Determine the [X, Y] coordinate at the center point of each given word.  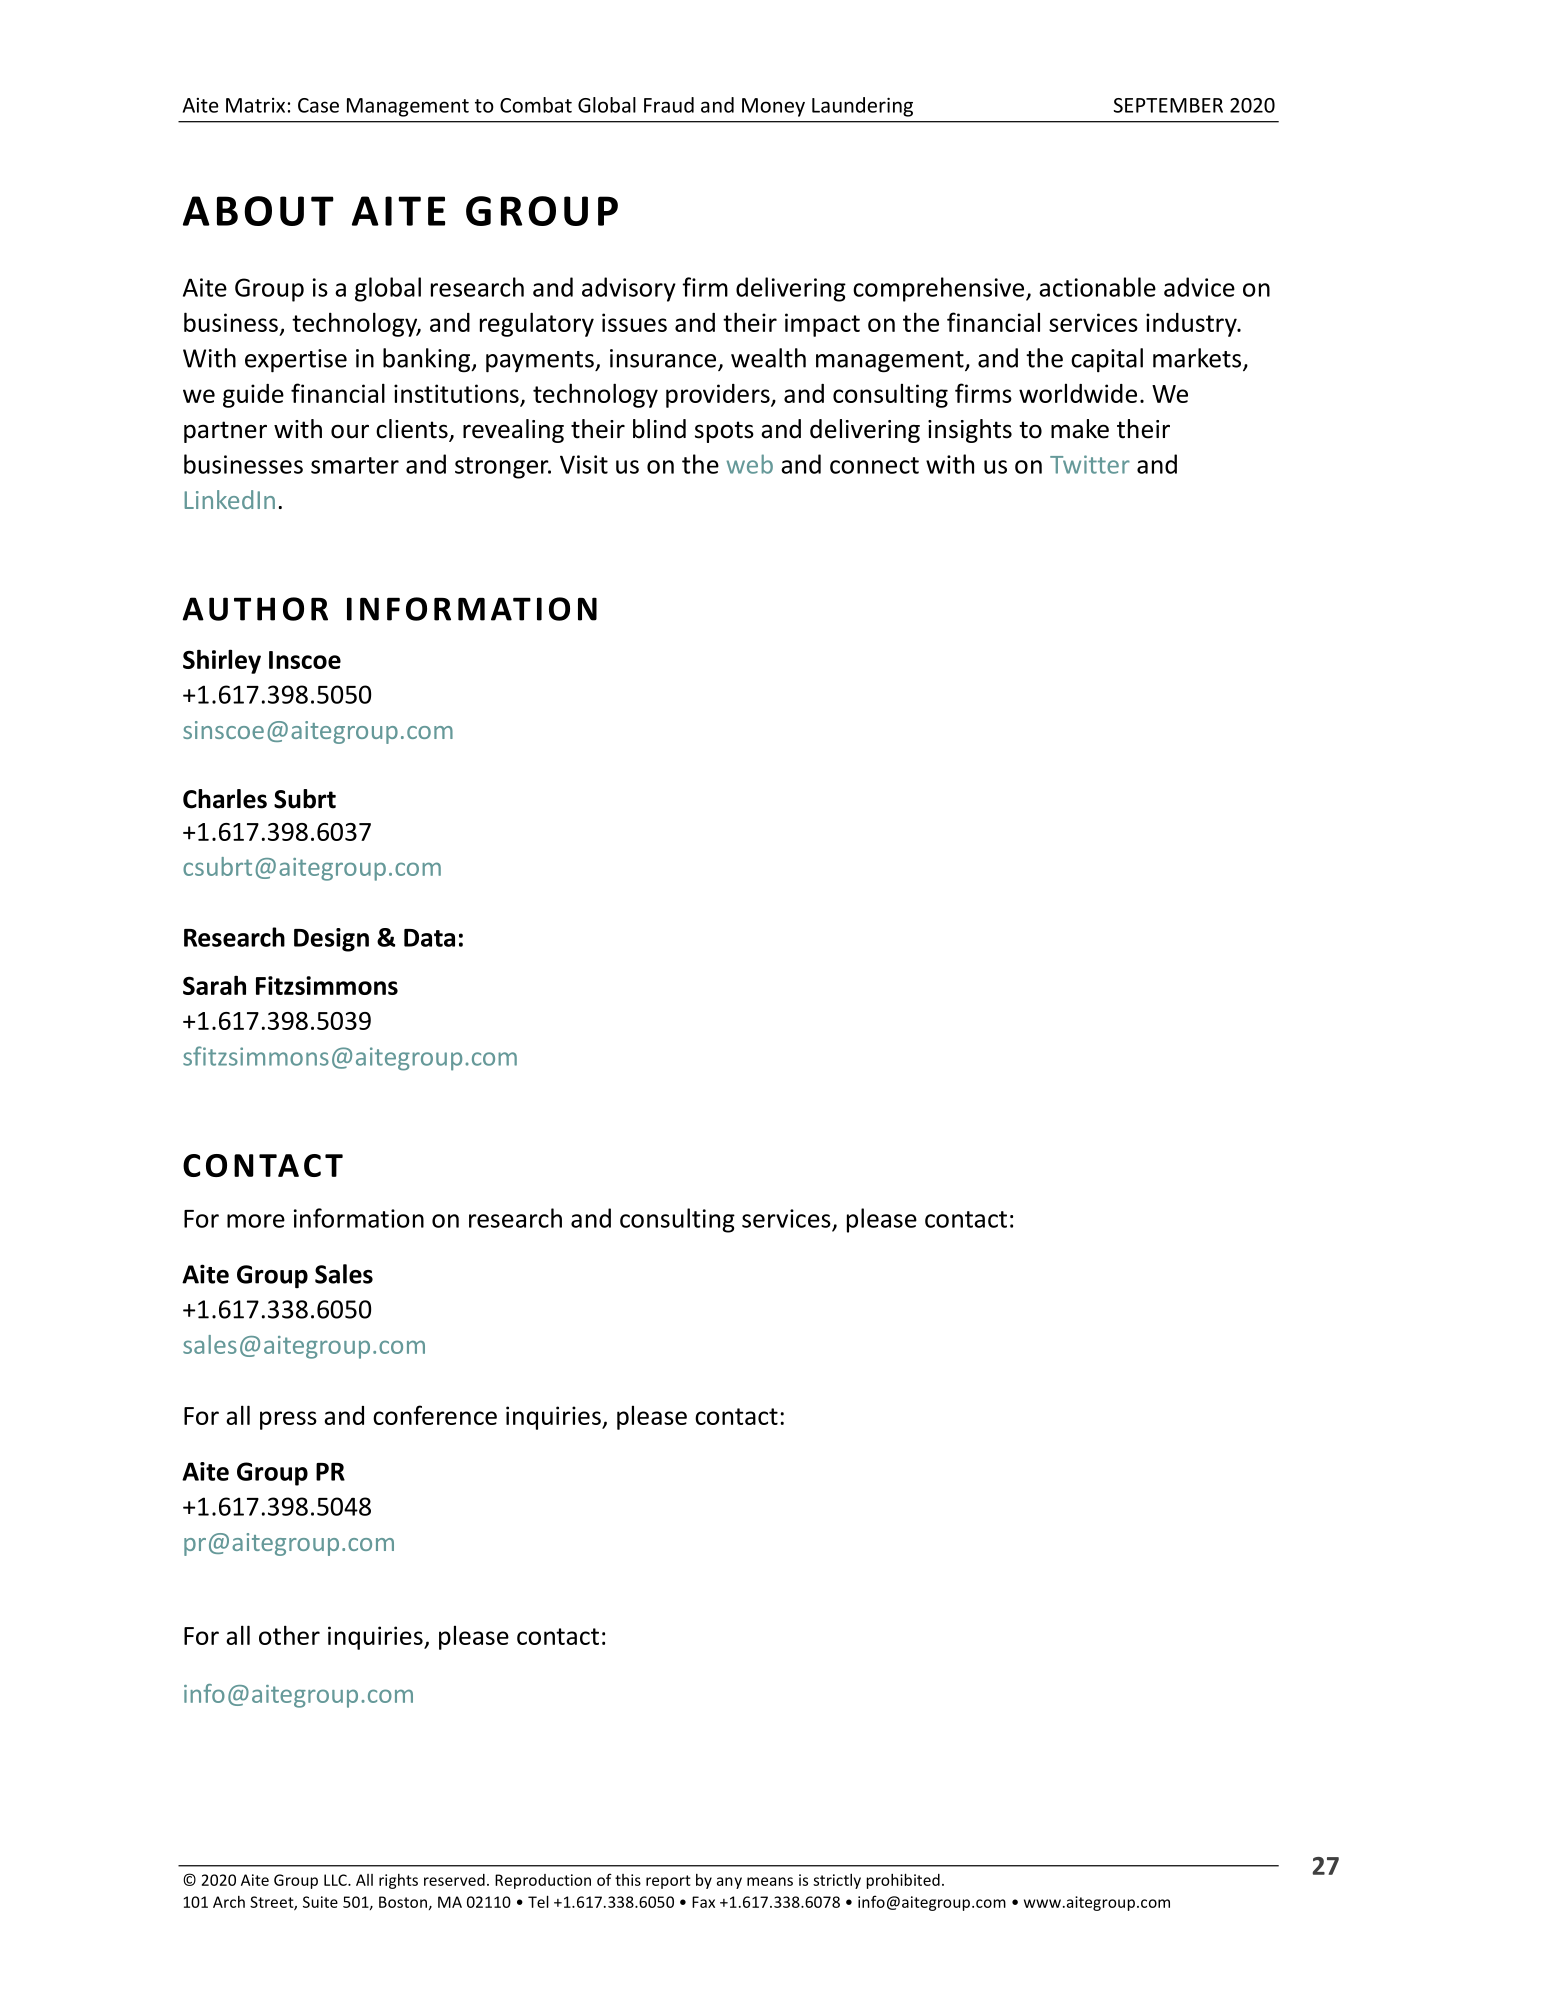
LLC [336, 1880]
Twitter [1090, 464]
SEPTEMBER [1168, 105]
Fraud [669, 105]
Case [318, 105]
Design [331, 940]
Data [429, 938]
